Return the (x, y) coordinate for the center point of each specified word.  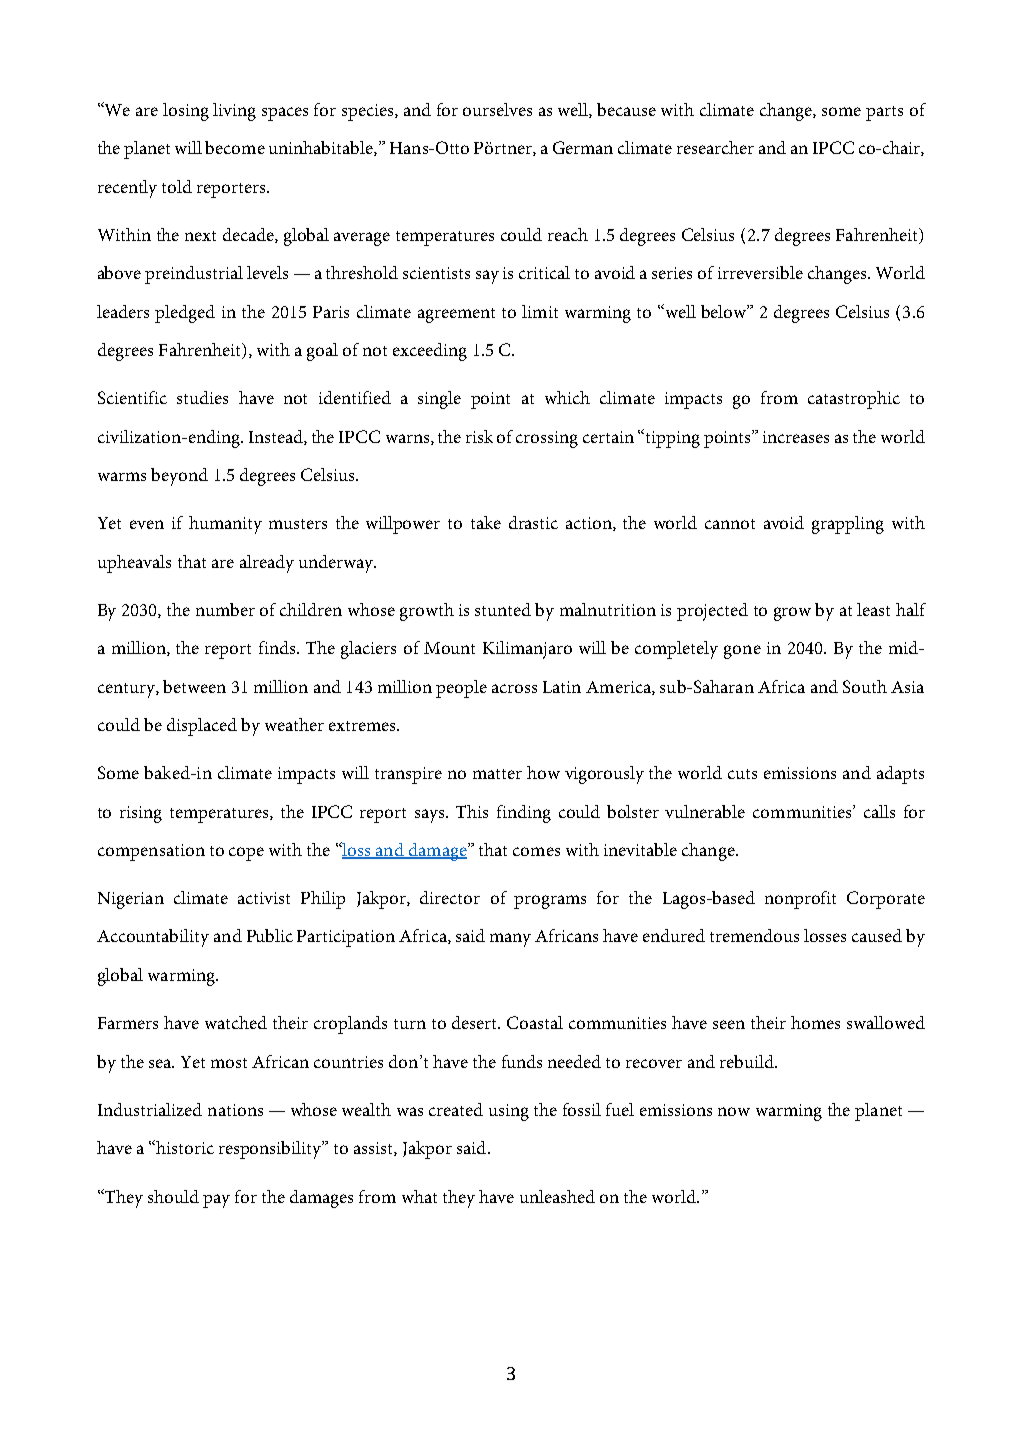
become (235, 147)
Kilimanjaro (527, 650)
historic (185, 1147)
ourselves (497, 109)
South (865, 686)
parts (884, 113)
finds (278, 647)
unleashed (557, 1196)
